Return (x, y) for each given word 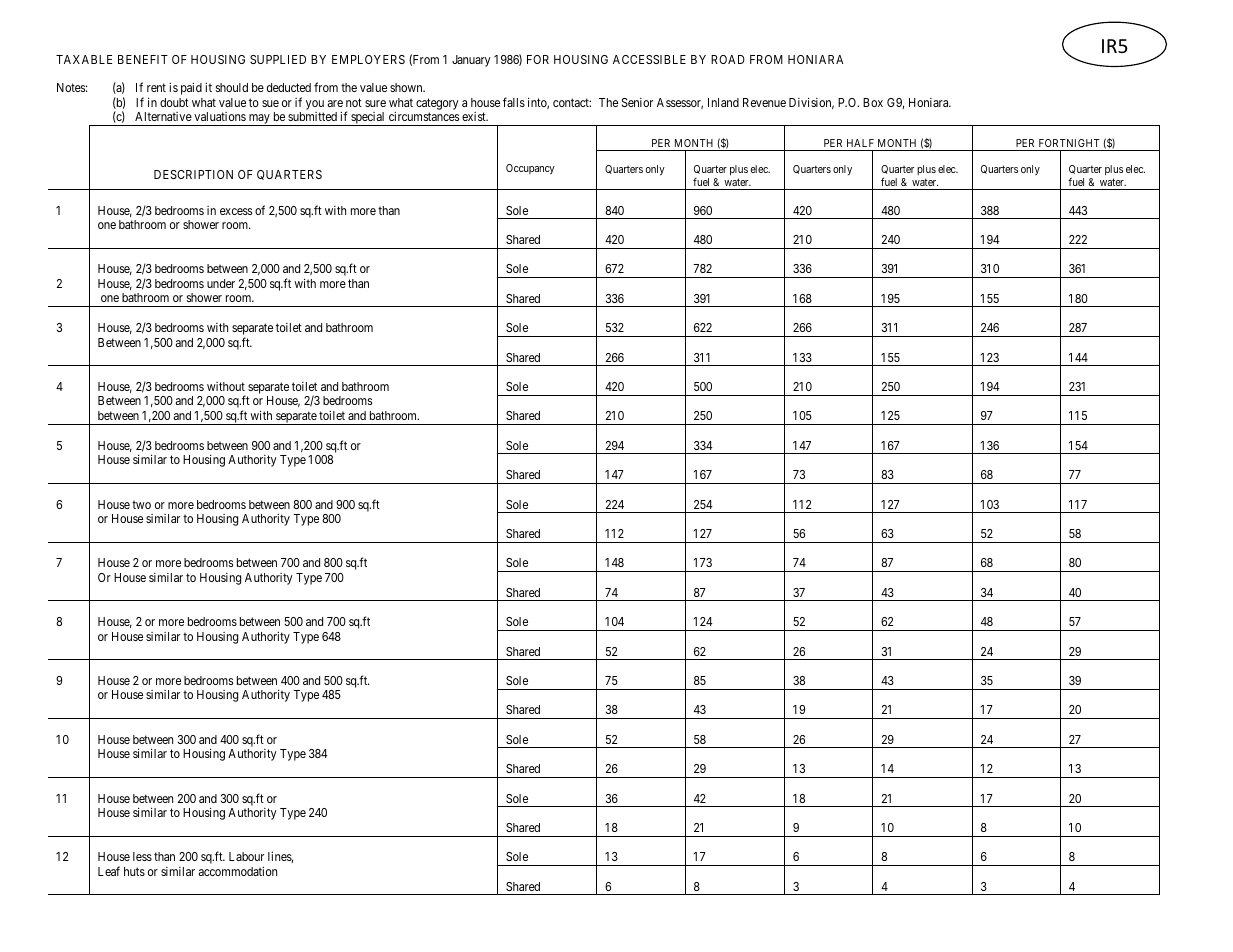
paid (191, 88)
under (221, 283)
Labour (246, 856)
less (142, 856)
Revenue (764, 102)
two (141, 505)
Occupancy (530, 169)
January (471, 61)
